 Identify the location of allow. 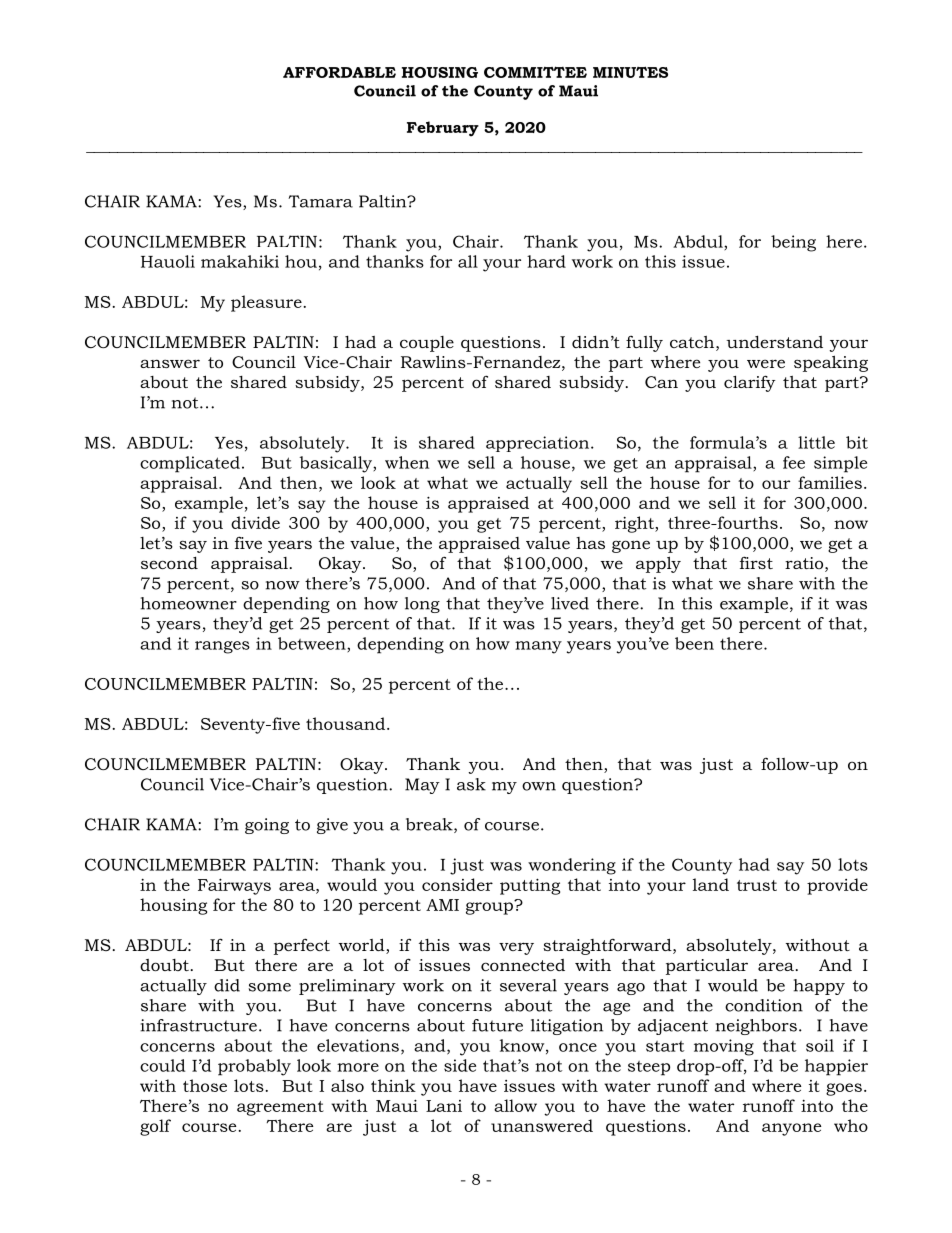
(515, 1105).
